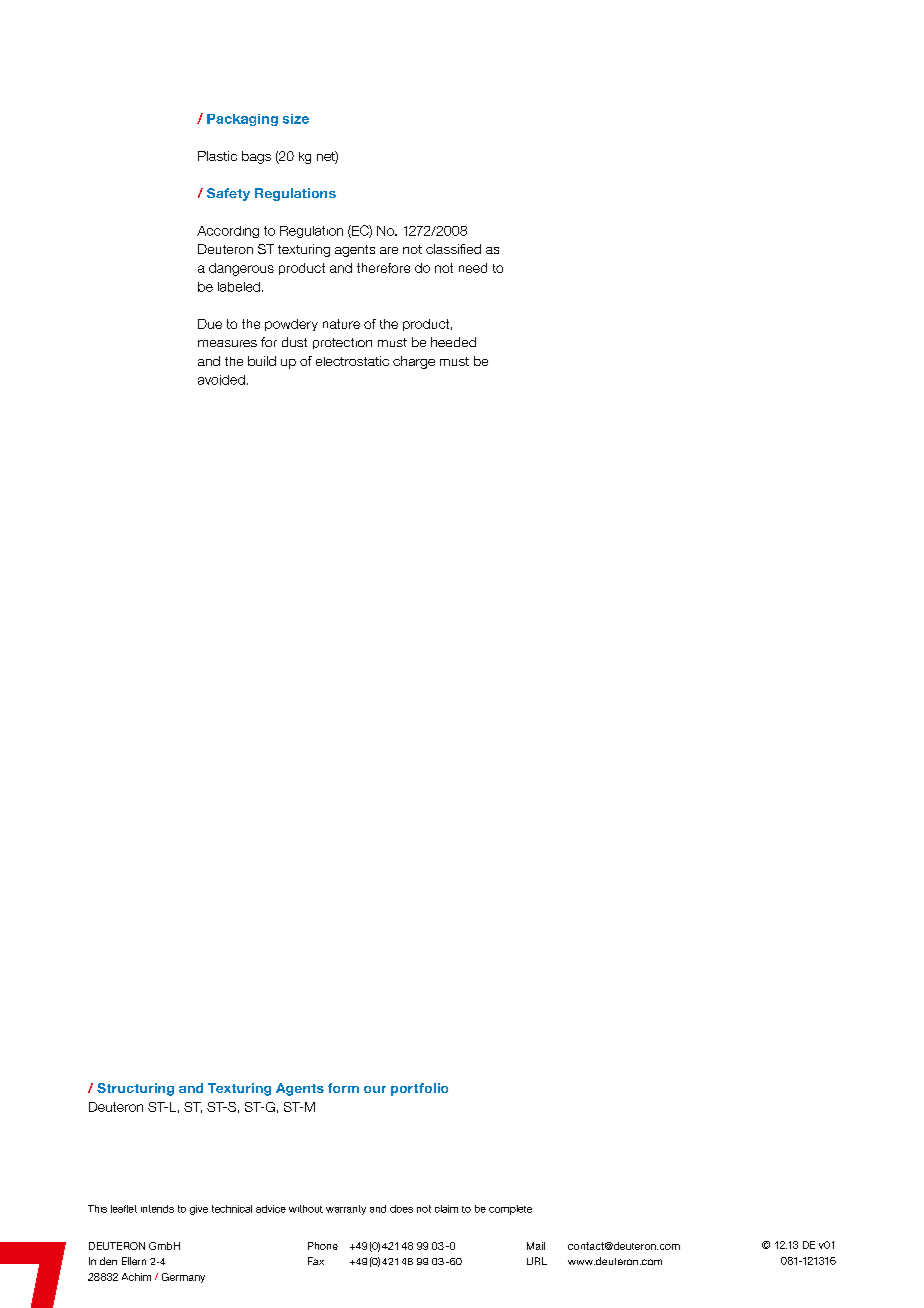 The image size is (924, 1308). I want to click on Plastic, so click(217, 156).
